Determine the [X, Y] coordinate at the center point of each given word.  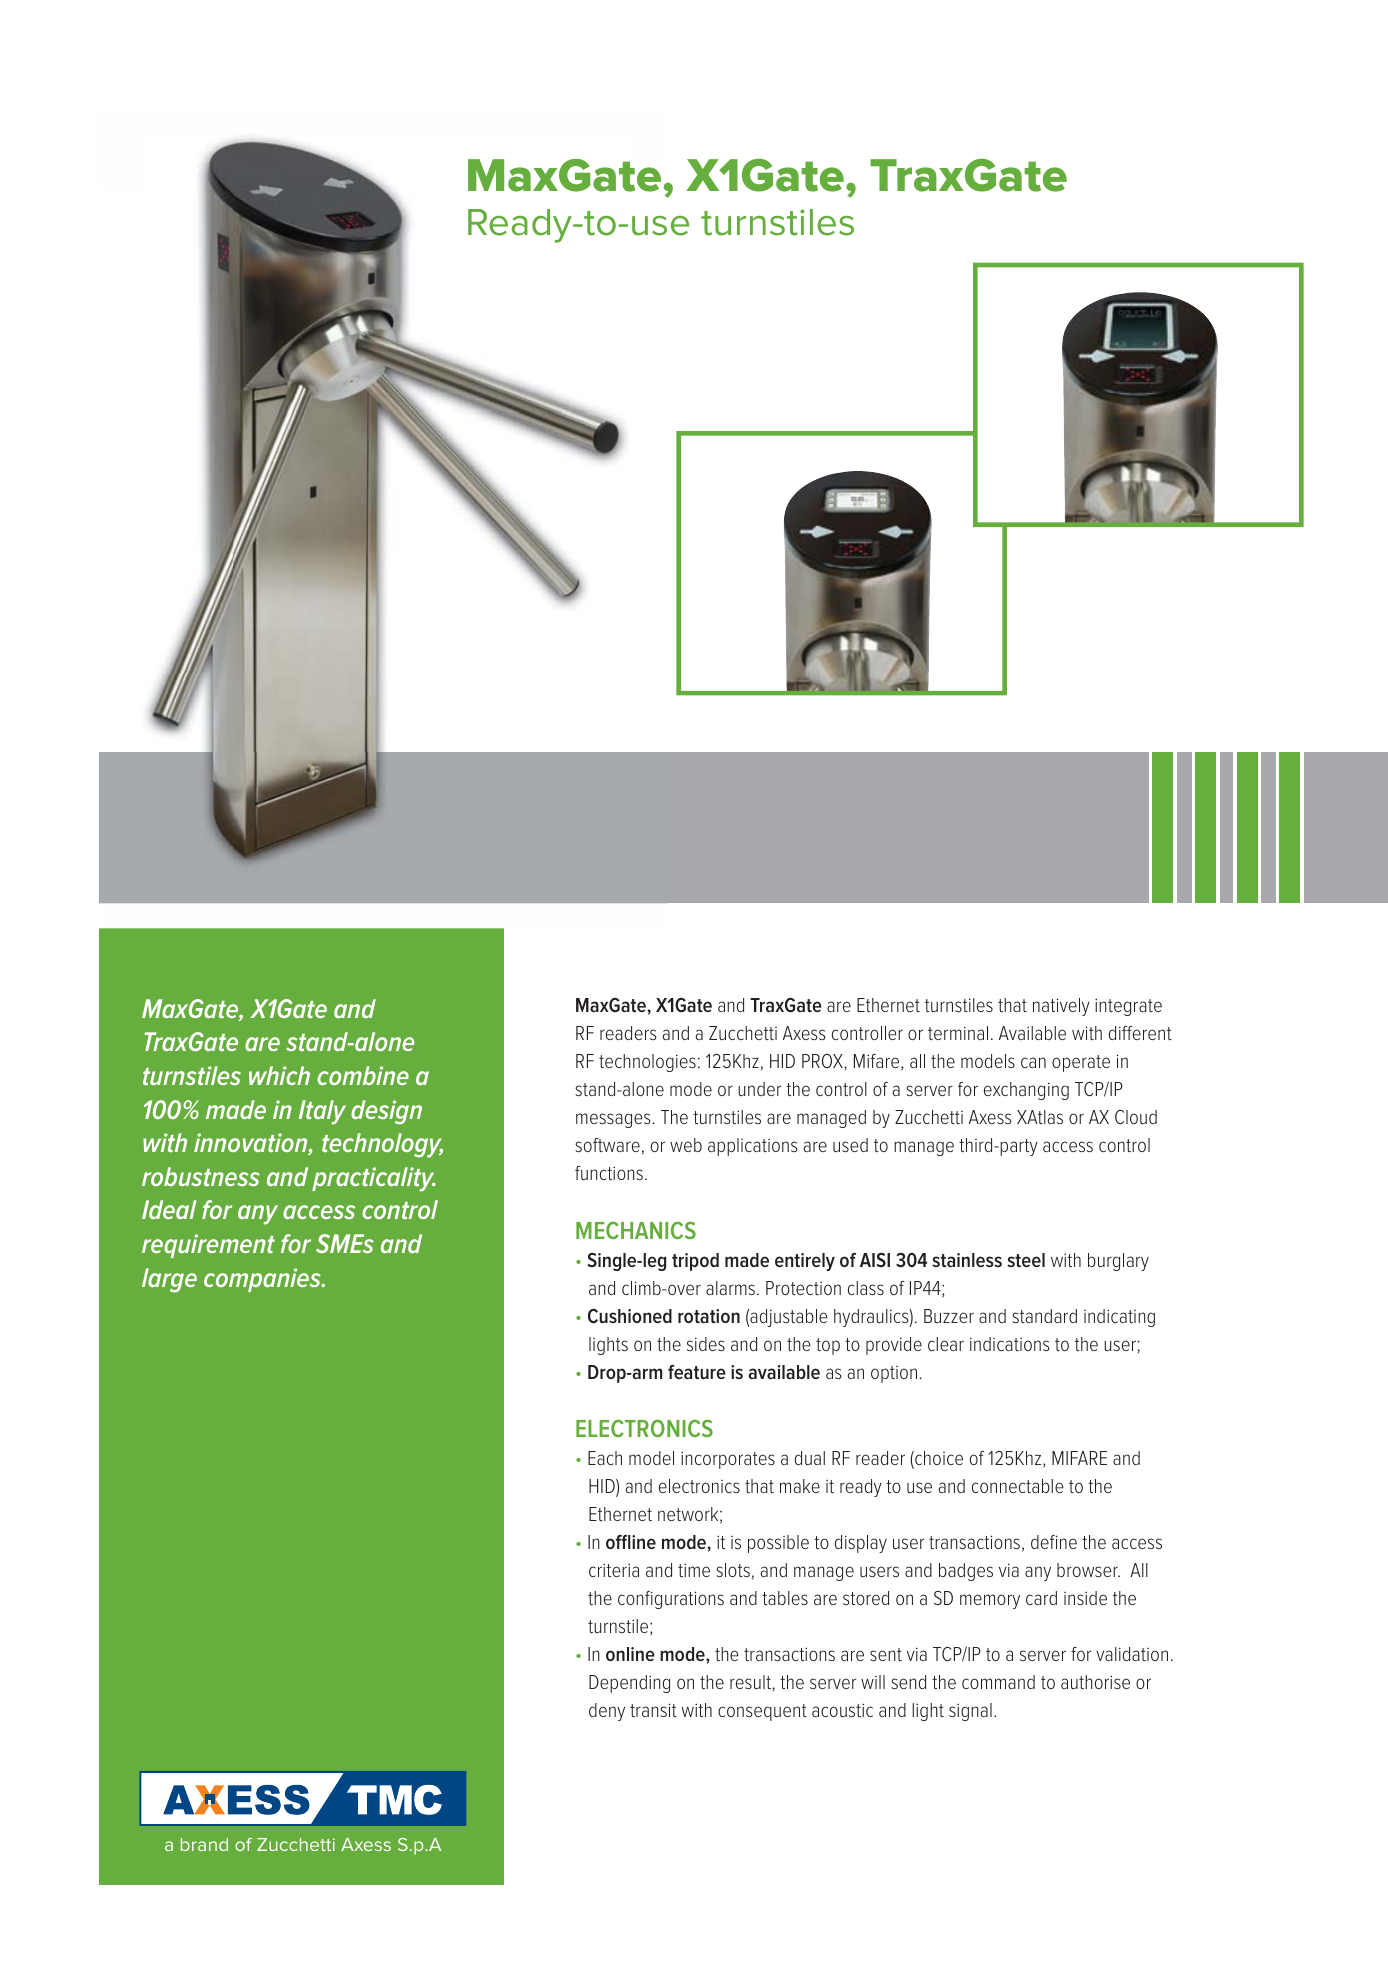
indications [1010, 1344]
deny [607, 1712]
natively [1061, 1007]
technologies [647, 1063]
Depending [629, 1684]
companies [263, 1280]
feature [697, 1372]
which [279, 1075]
